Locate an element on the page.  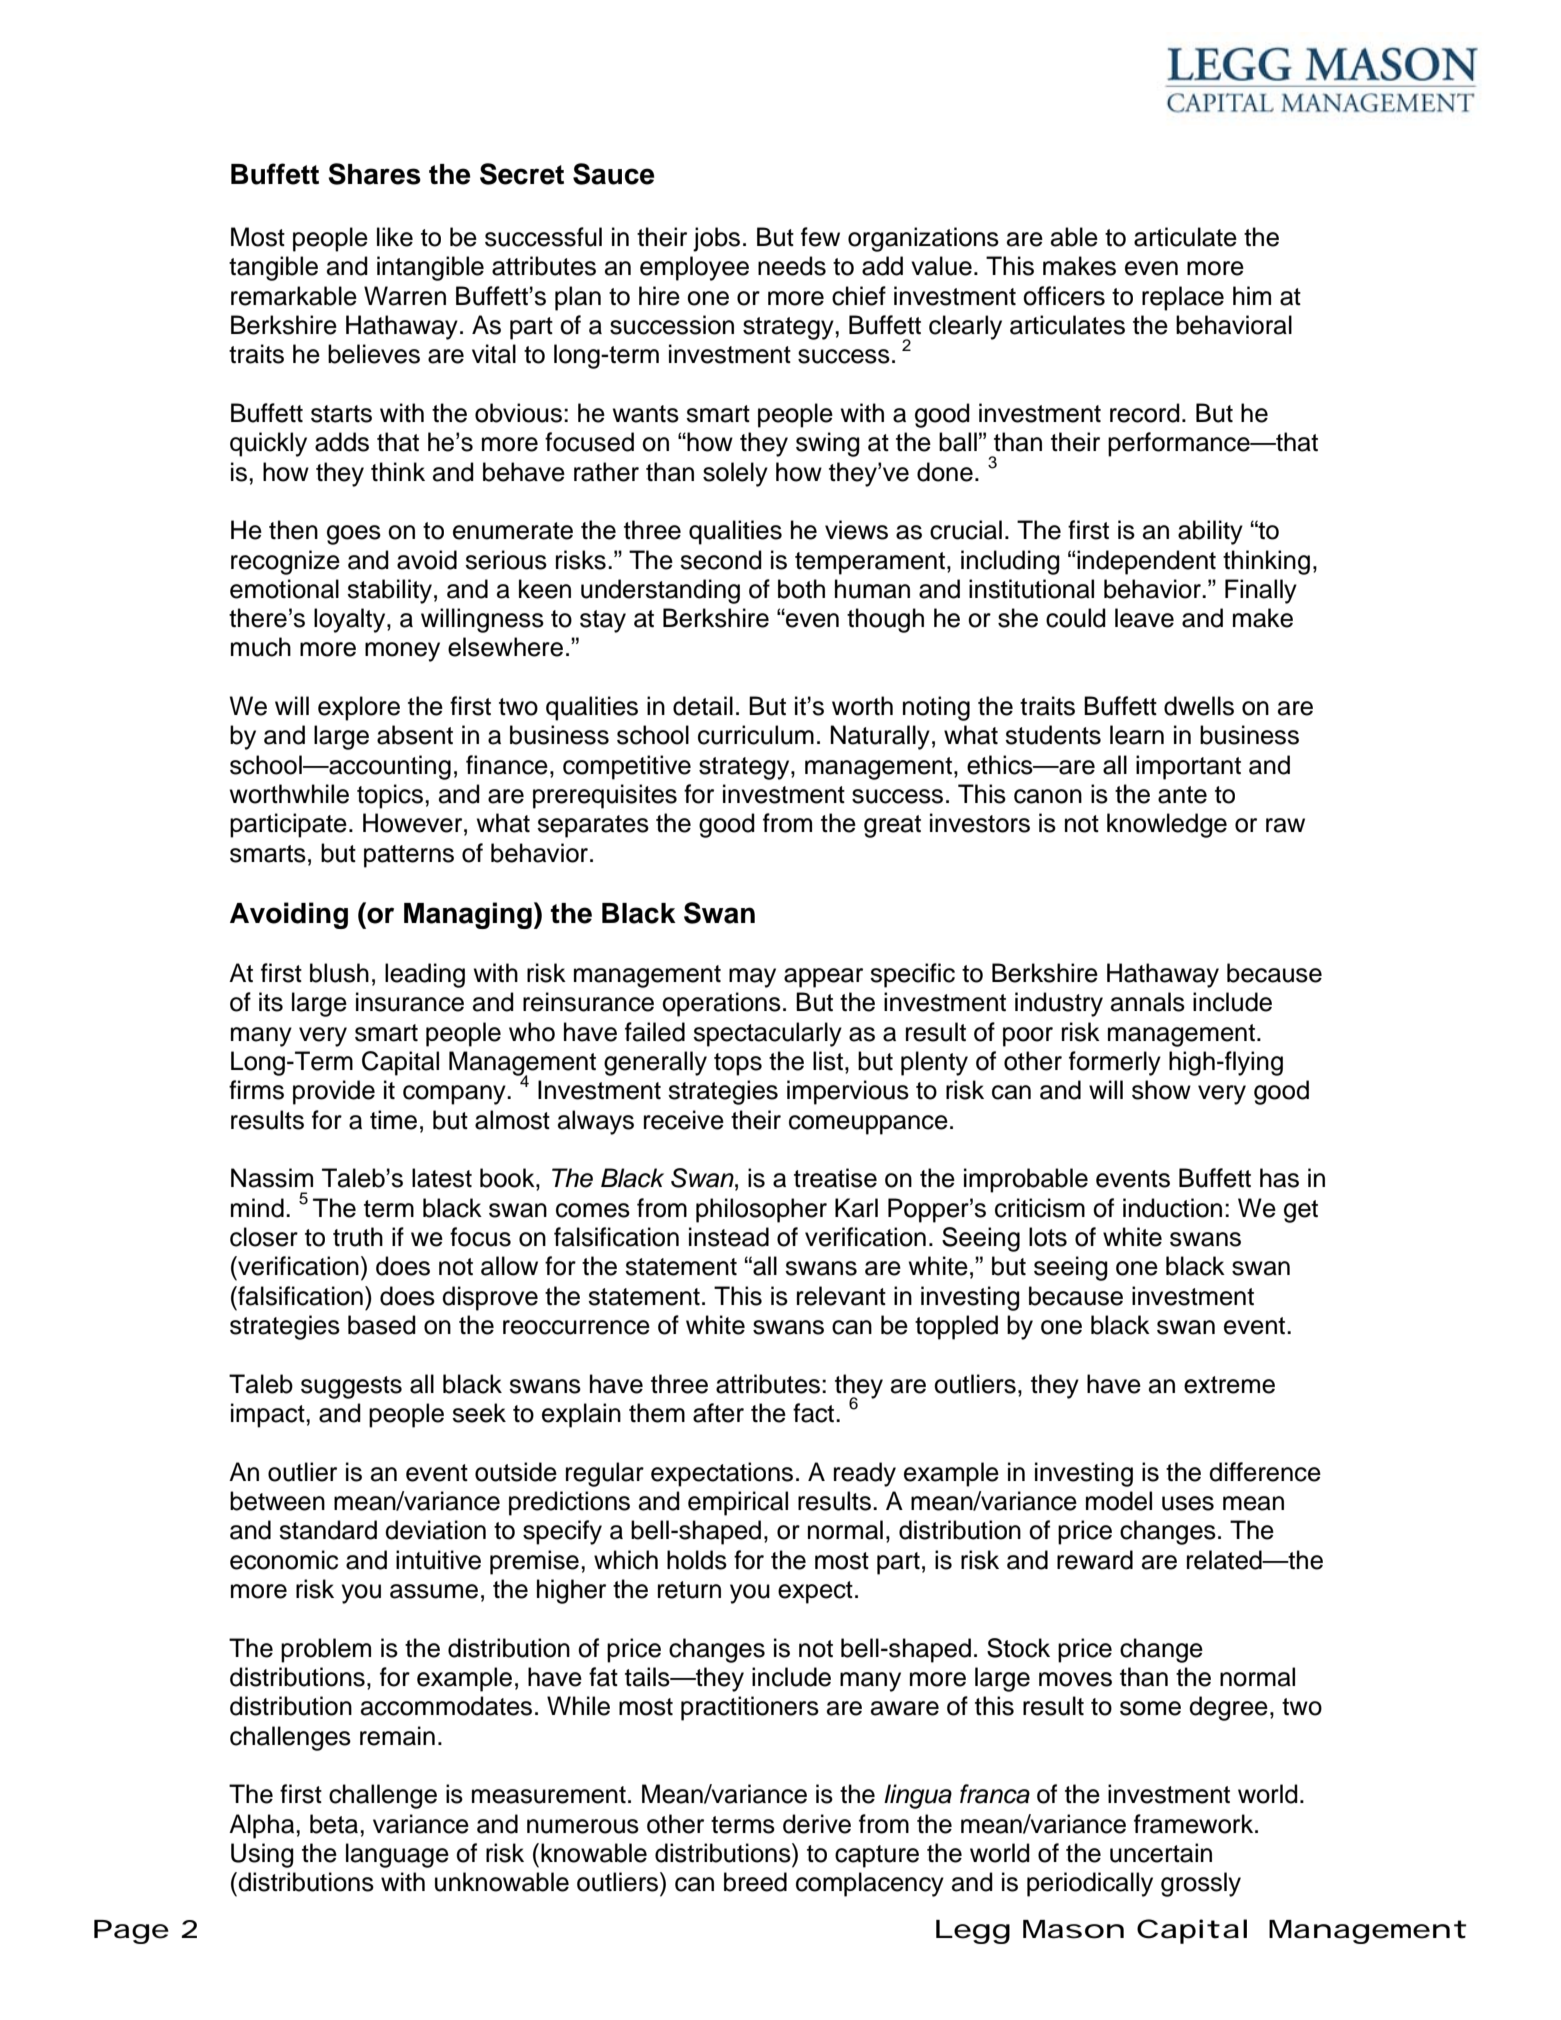
patterns is located at coordinates (409, 856).
